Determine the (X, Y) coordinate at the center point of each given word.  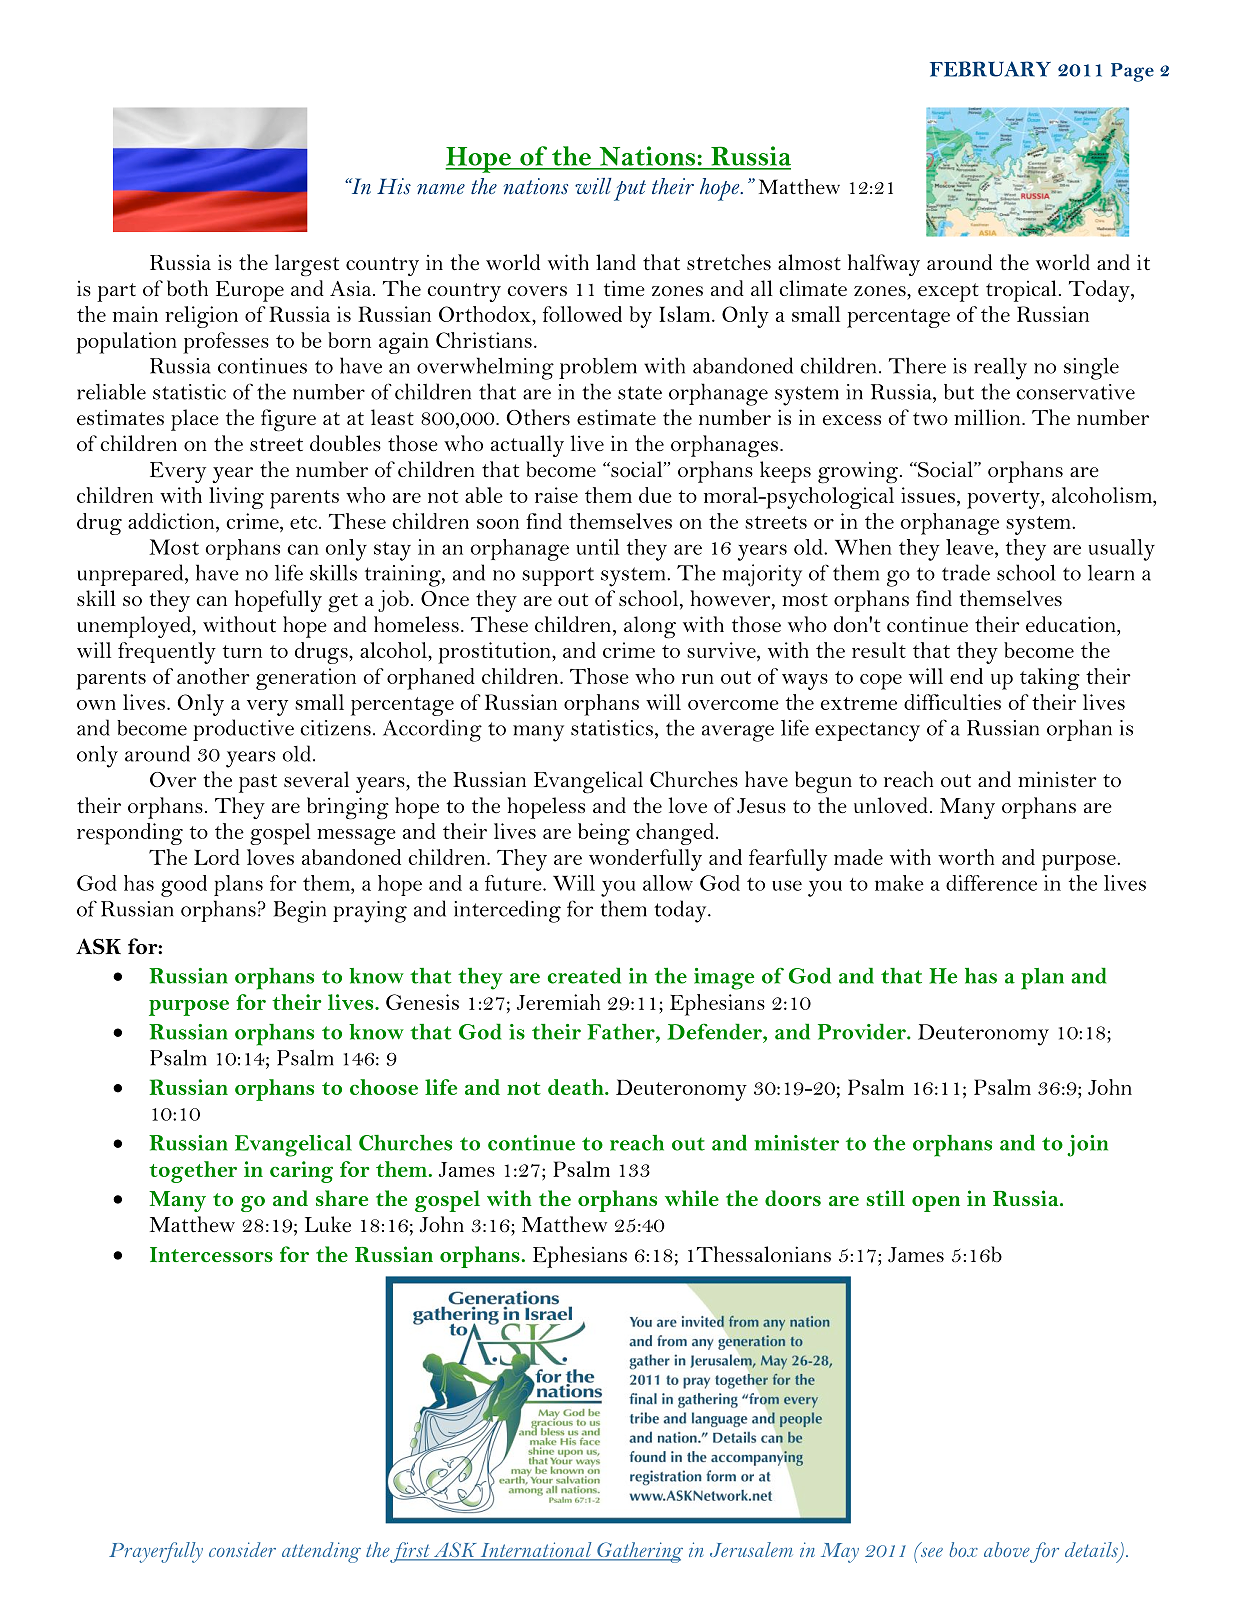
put (630, 190)
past (258, 783)
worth (966, 857)
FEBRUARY (990, 69)
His (394, 186)
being (604, 834)
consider (242, 1549)
